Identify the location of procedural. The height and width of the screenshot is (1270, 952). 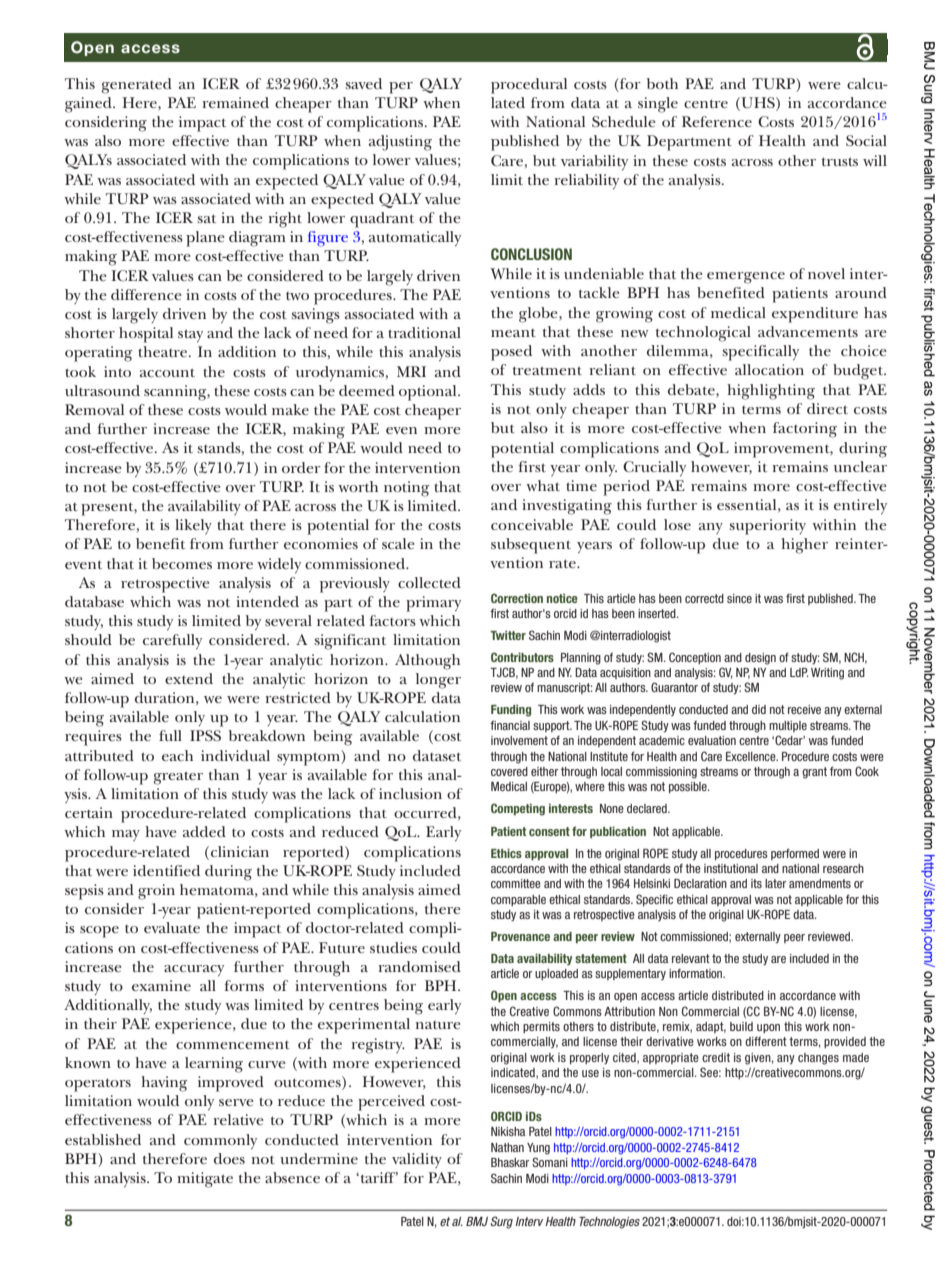
(529, 86).
